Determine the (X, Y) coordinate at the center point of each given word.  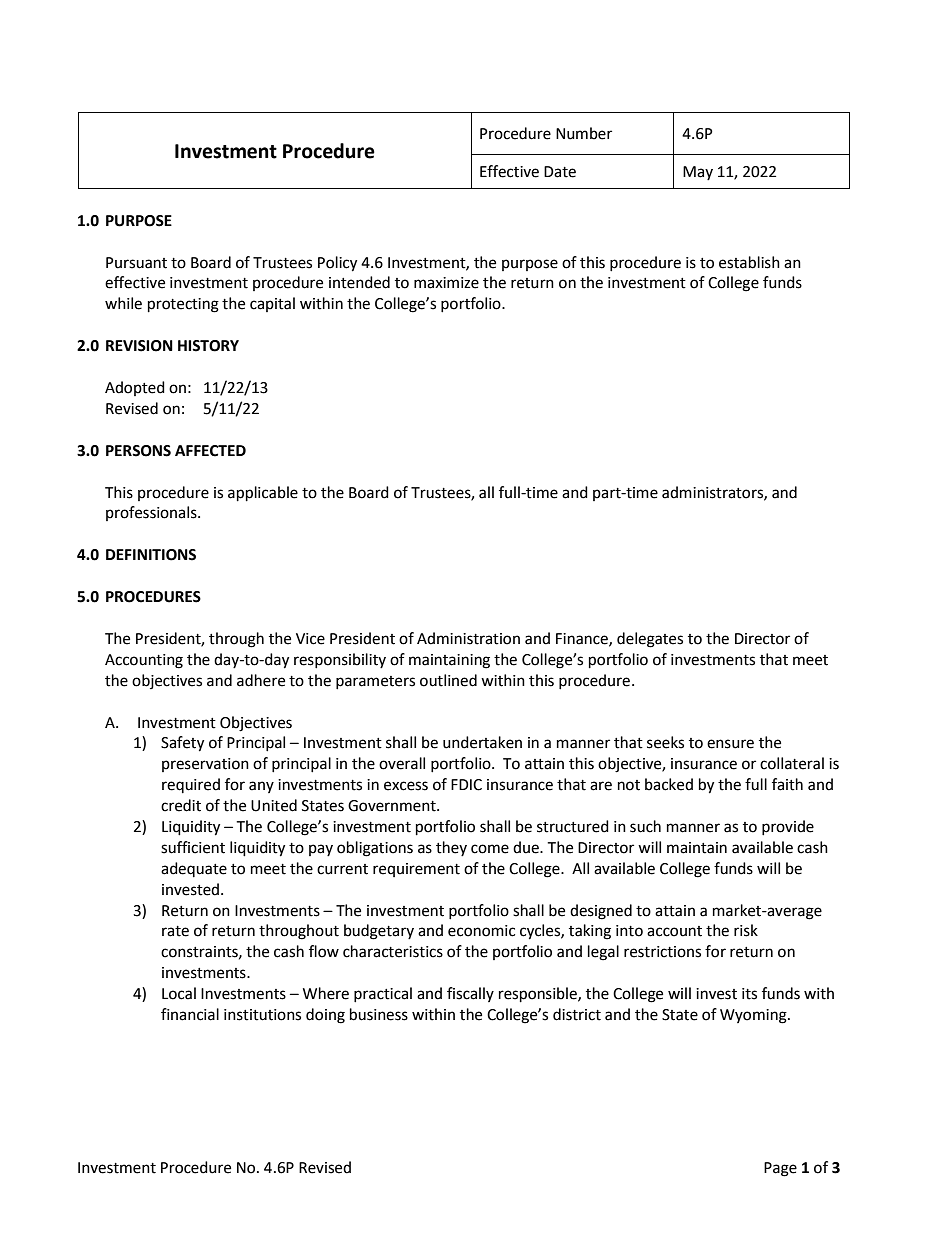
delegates (650, 640)
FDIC (466, 785)
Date (560, 172)
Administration (468, 638)
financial (190, 1014)
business (379, 1014)
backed (669, 784)
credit (181, 805)
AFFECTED (210, 451)
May (698, 173)
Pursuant (136, 263)
